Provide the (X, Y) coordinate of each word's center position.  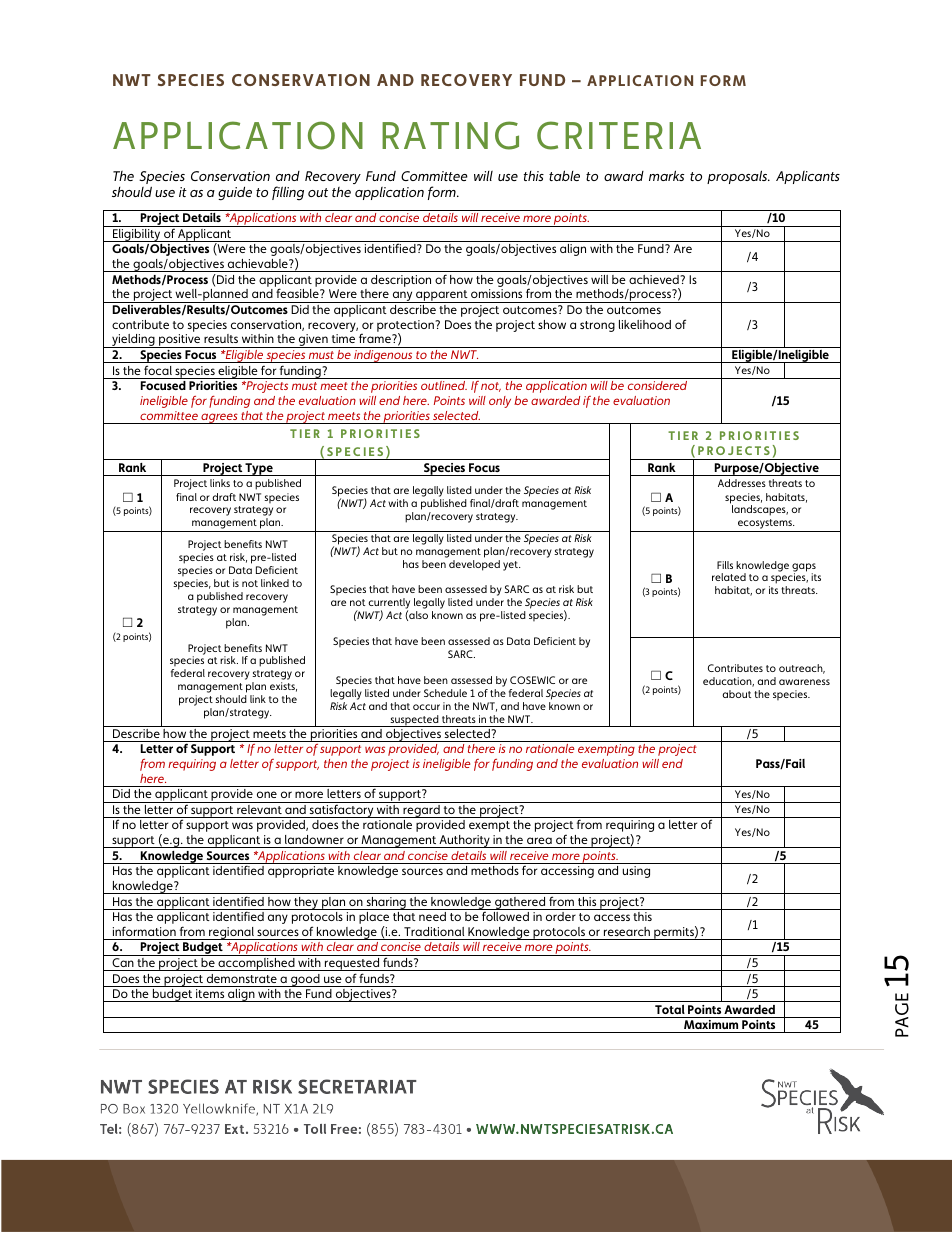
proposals (738, 177)
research (627, 931)
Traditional (434, 931)
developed (474, 565)
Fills (725, 565)
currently (389, 605)
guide (235, 193)
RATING (450, 135)
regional (231, 933)
